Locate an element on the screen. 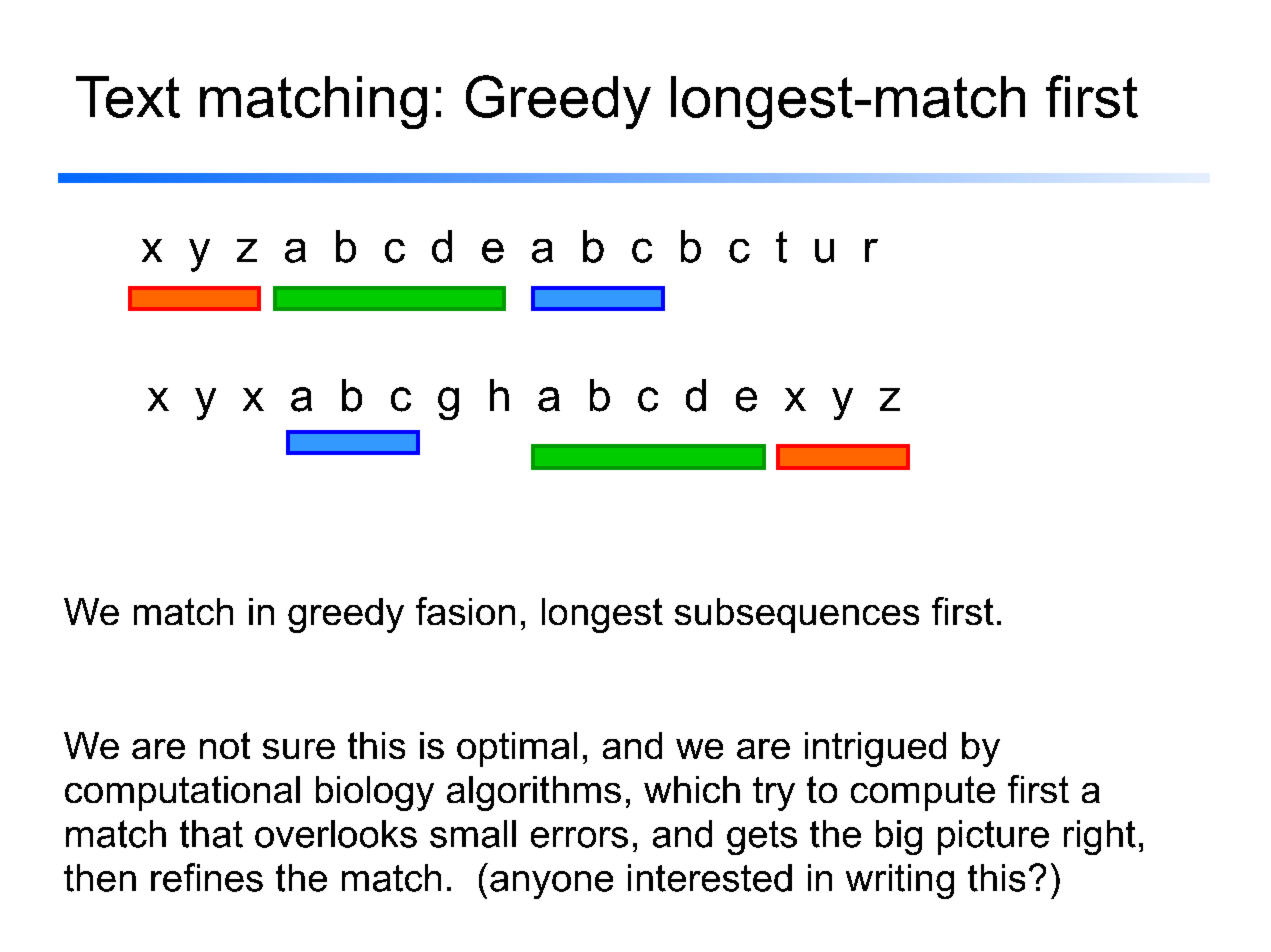 This screenshot has width=1271, height=952. refines is located at coordinates (207, 877).
